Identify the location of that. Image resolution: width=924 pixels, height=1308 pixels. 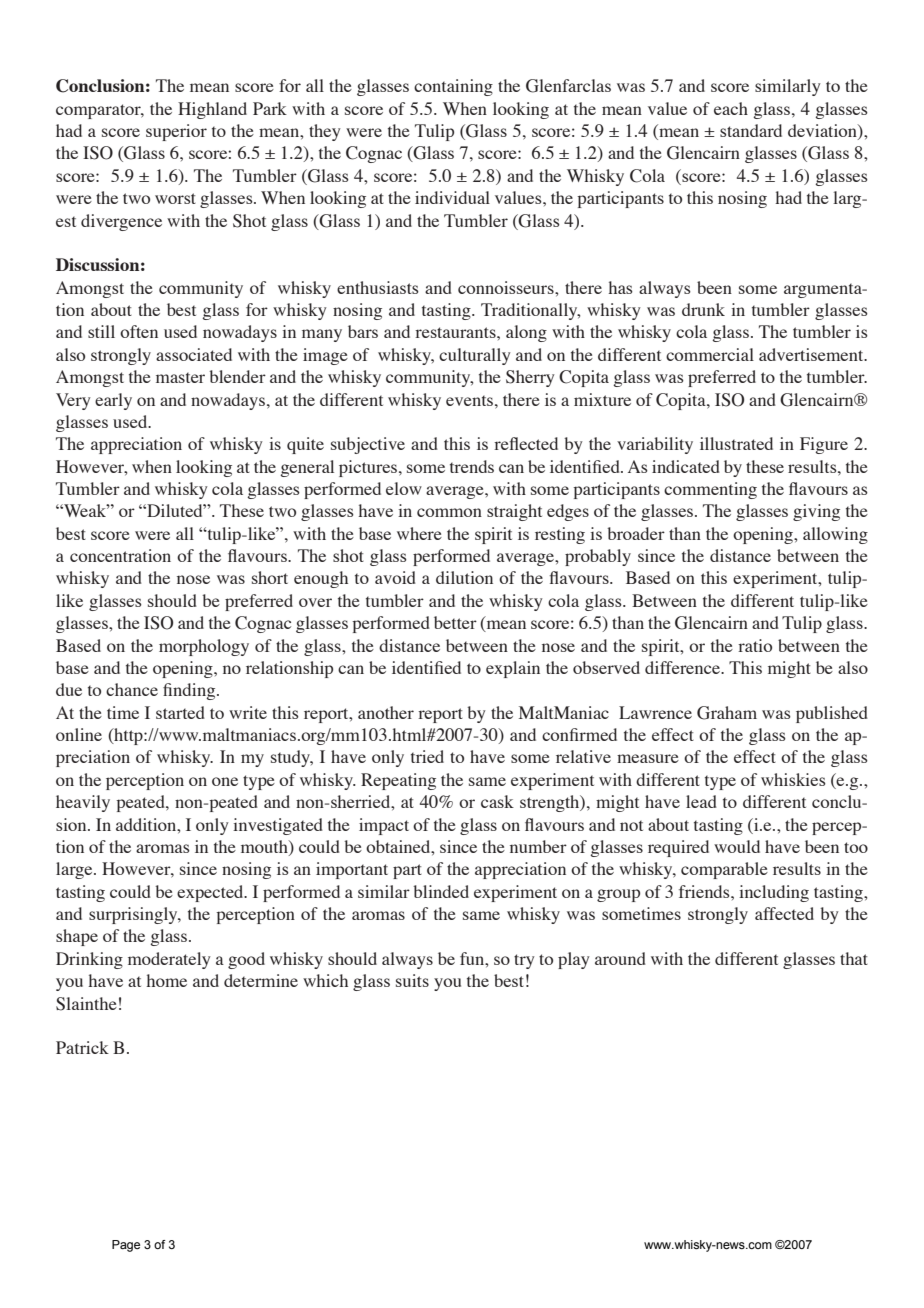
(854, 958).
